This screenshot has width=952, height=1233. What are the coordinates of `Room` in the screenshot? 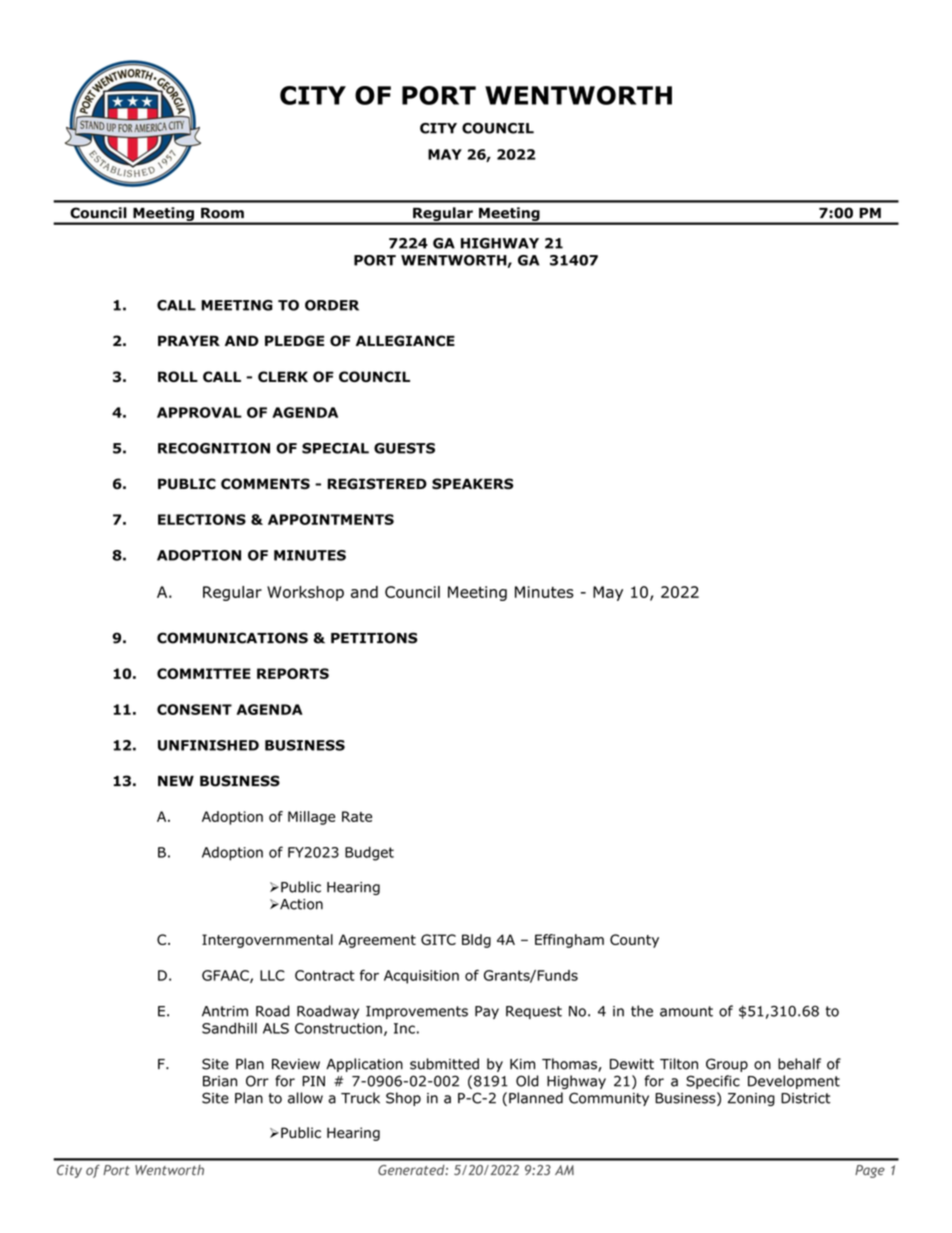 It's located at (222, 213).
